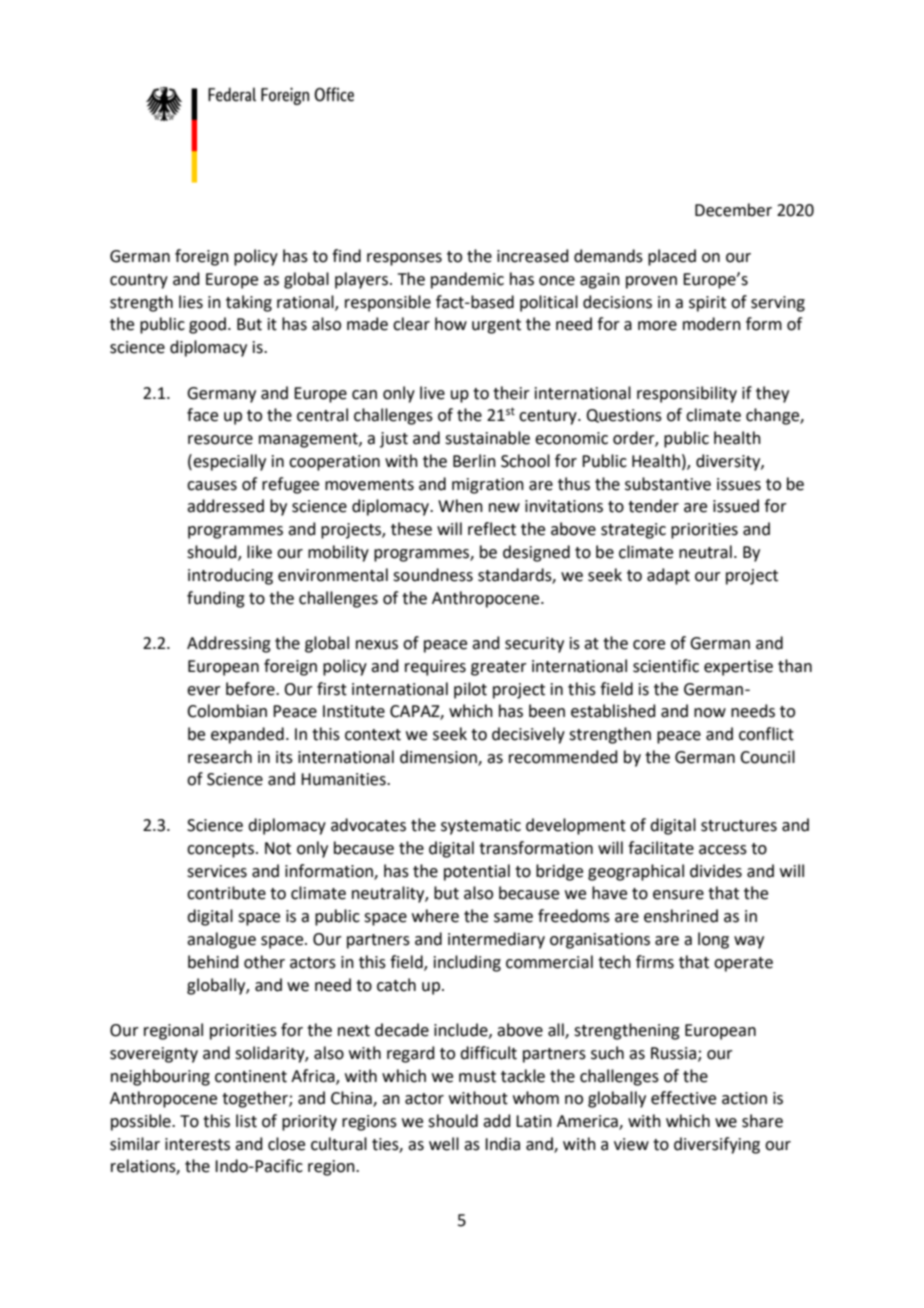  Describe the element at coordinates (733, 210) in the screenshot. I see `December` at that location.
